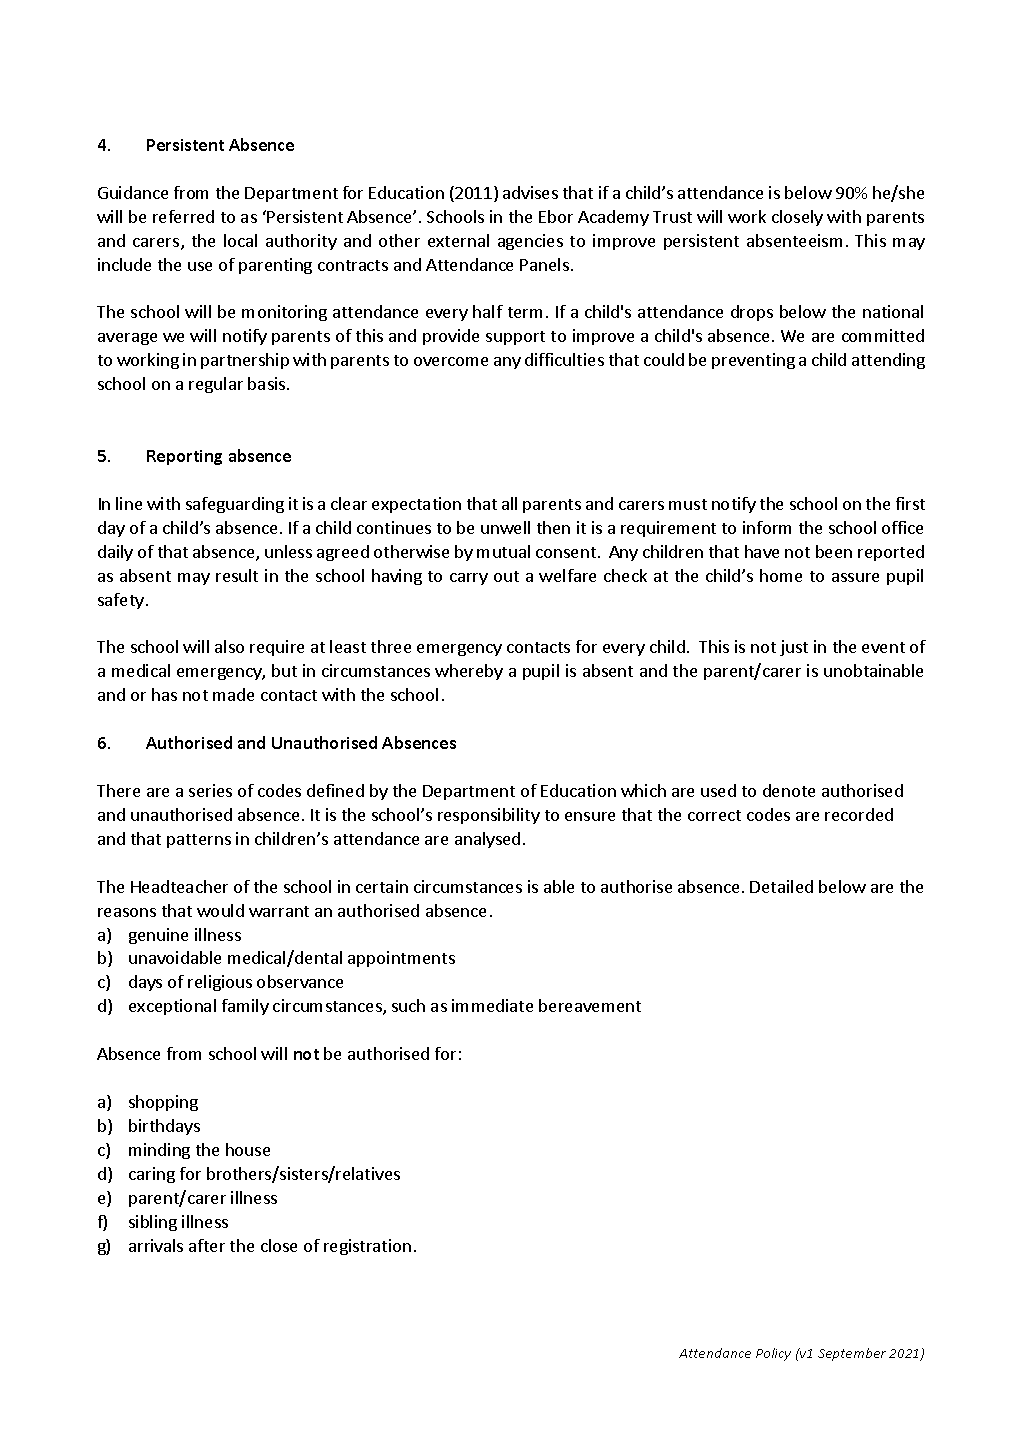  Describe the element at coordinates (207, 1245) in the document. I see `after` at that location.
